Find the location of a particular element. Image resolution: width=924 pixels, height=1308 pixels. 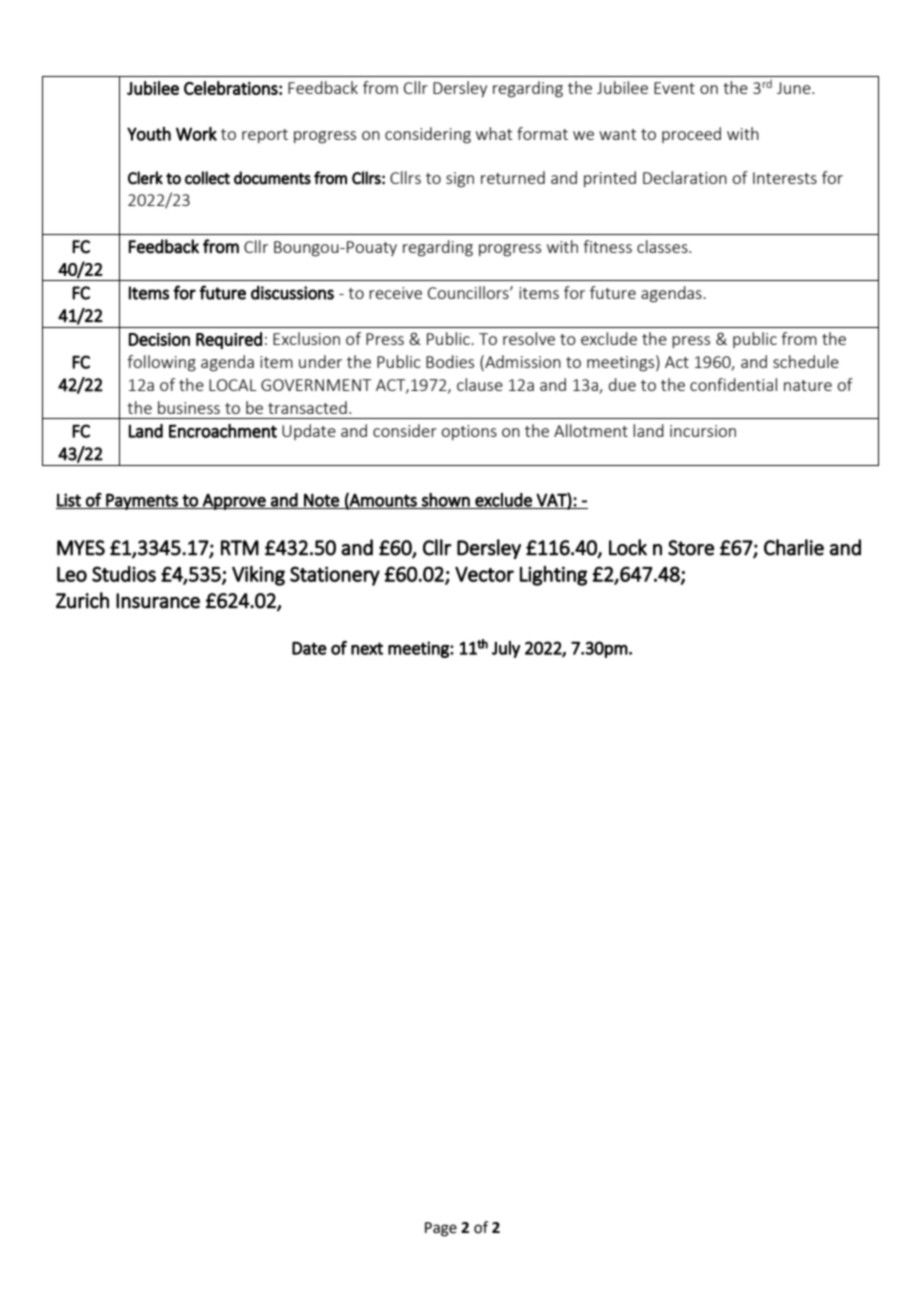

Lighting is located at coordinates (553, 576).
